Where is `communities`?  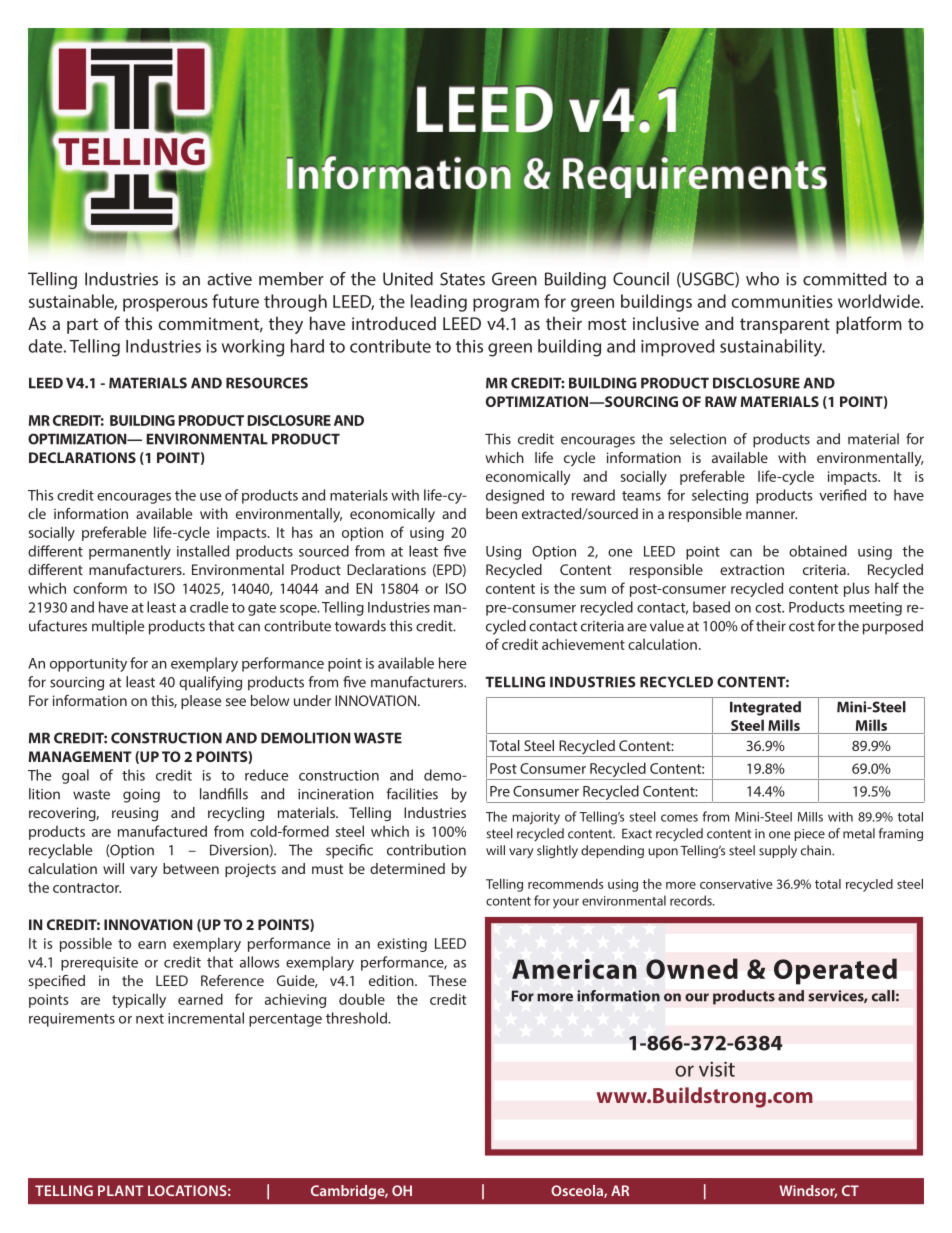 communities is located at coordinates (782, 301).
